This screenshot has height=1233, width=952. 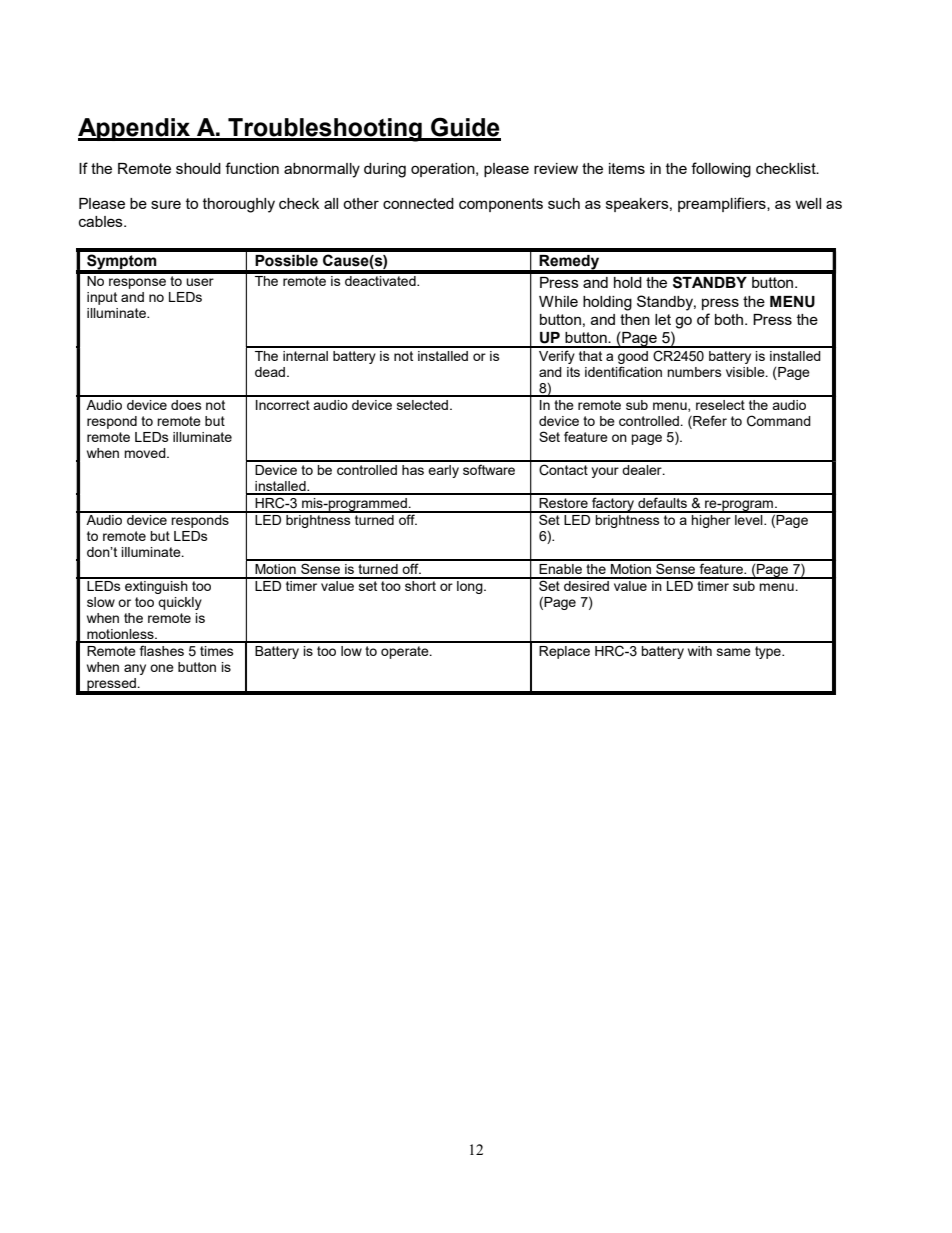 What do you see at coordinates (730, 319) in the screenshot?
I see `both` at bounding box center [730, 319].
